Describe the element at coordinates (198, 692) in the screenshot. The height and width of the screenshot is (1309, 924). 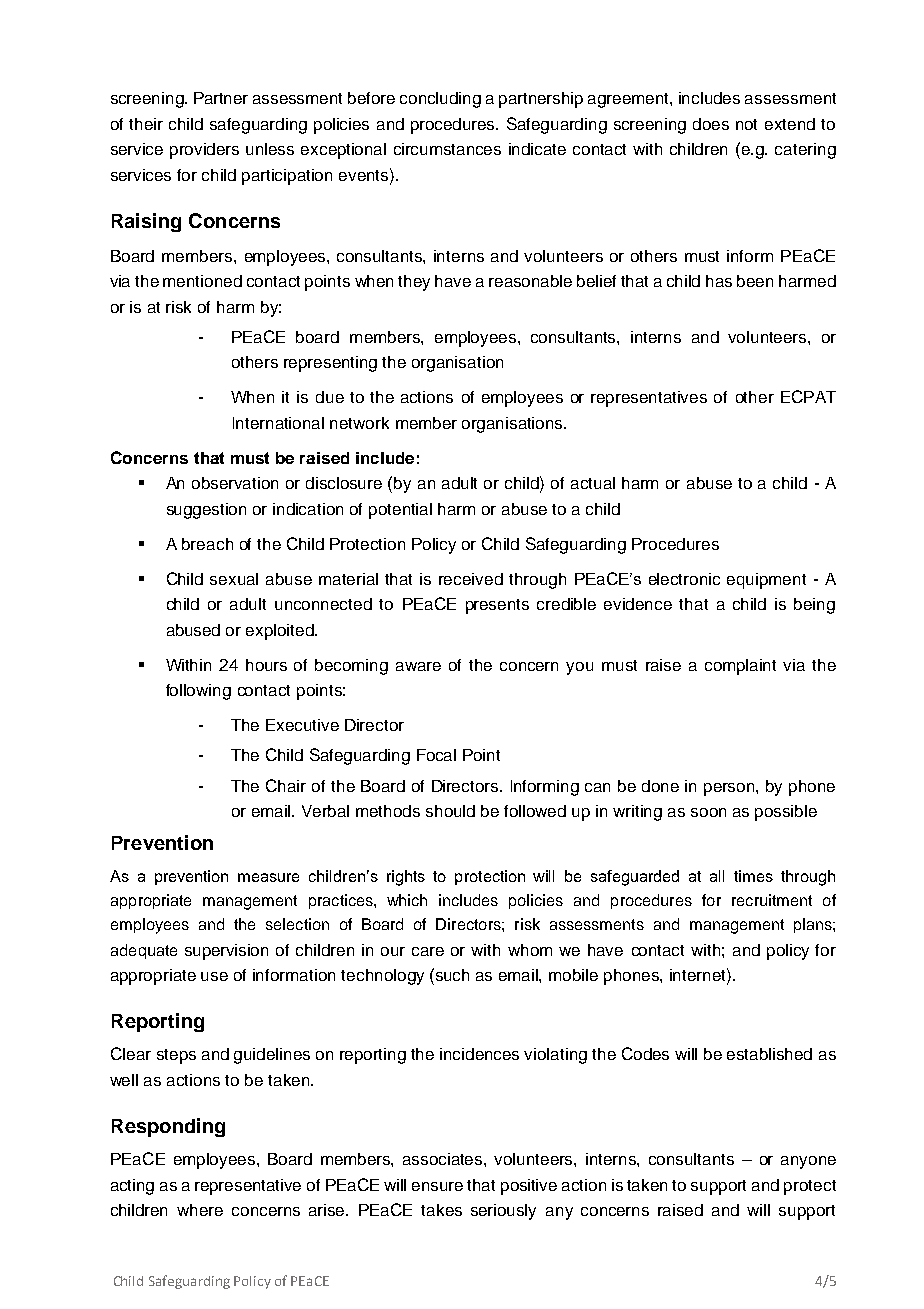
I see `following` at that location.
